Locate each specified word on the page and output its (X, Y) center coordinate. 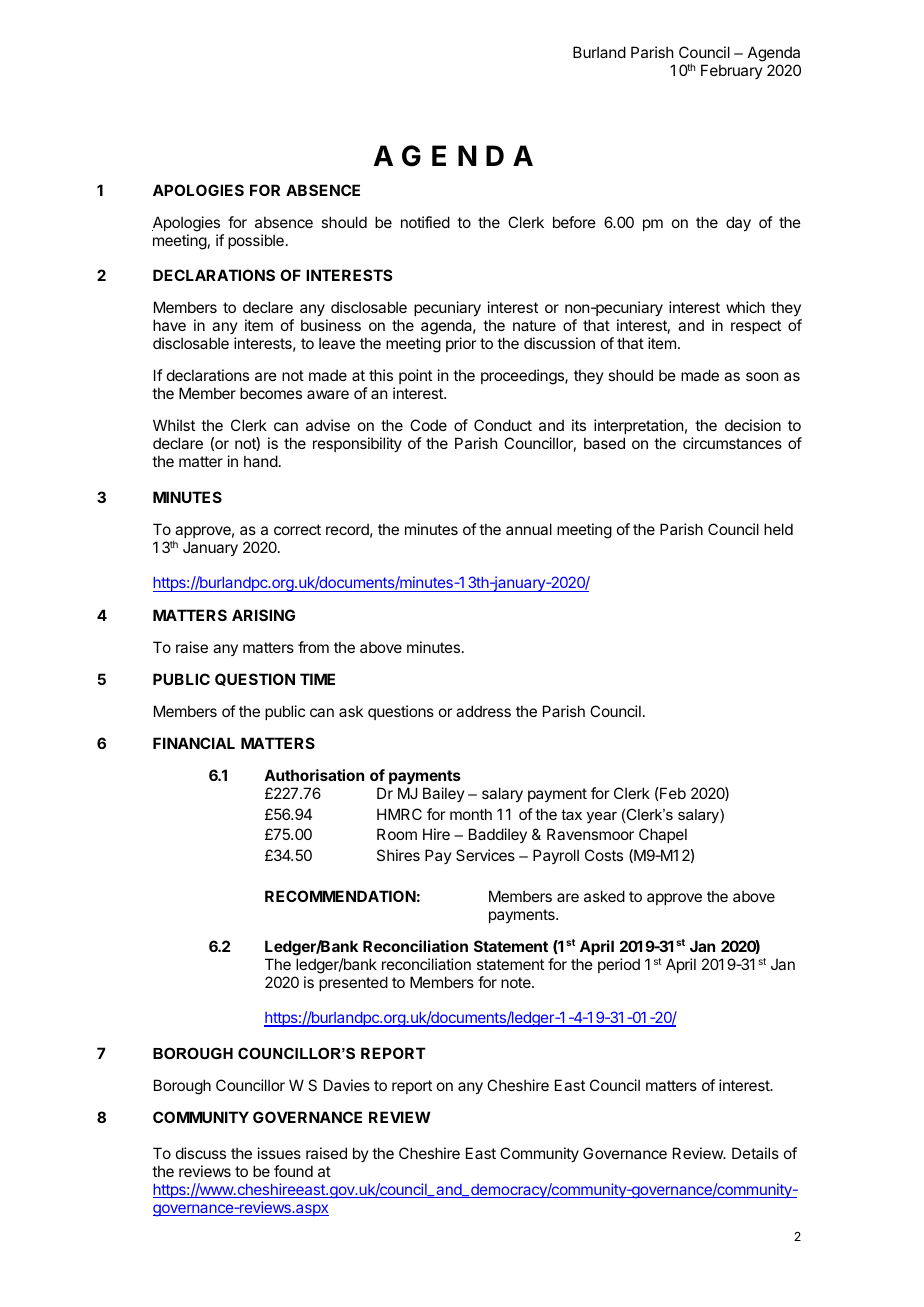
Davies (347, 1085)
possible (256, 241)
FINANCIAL (194, 743)
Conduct (503, 425)
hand (261, 461)
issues (279, 1153)
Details (755, 1153)
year (602, 818)
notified (425, 222)
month (471, 814)
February (732, 71)
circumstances (732, 443)
